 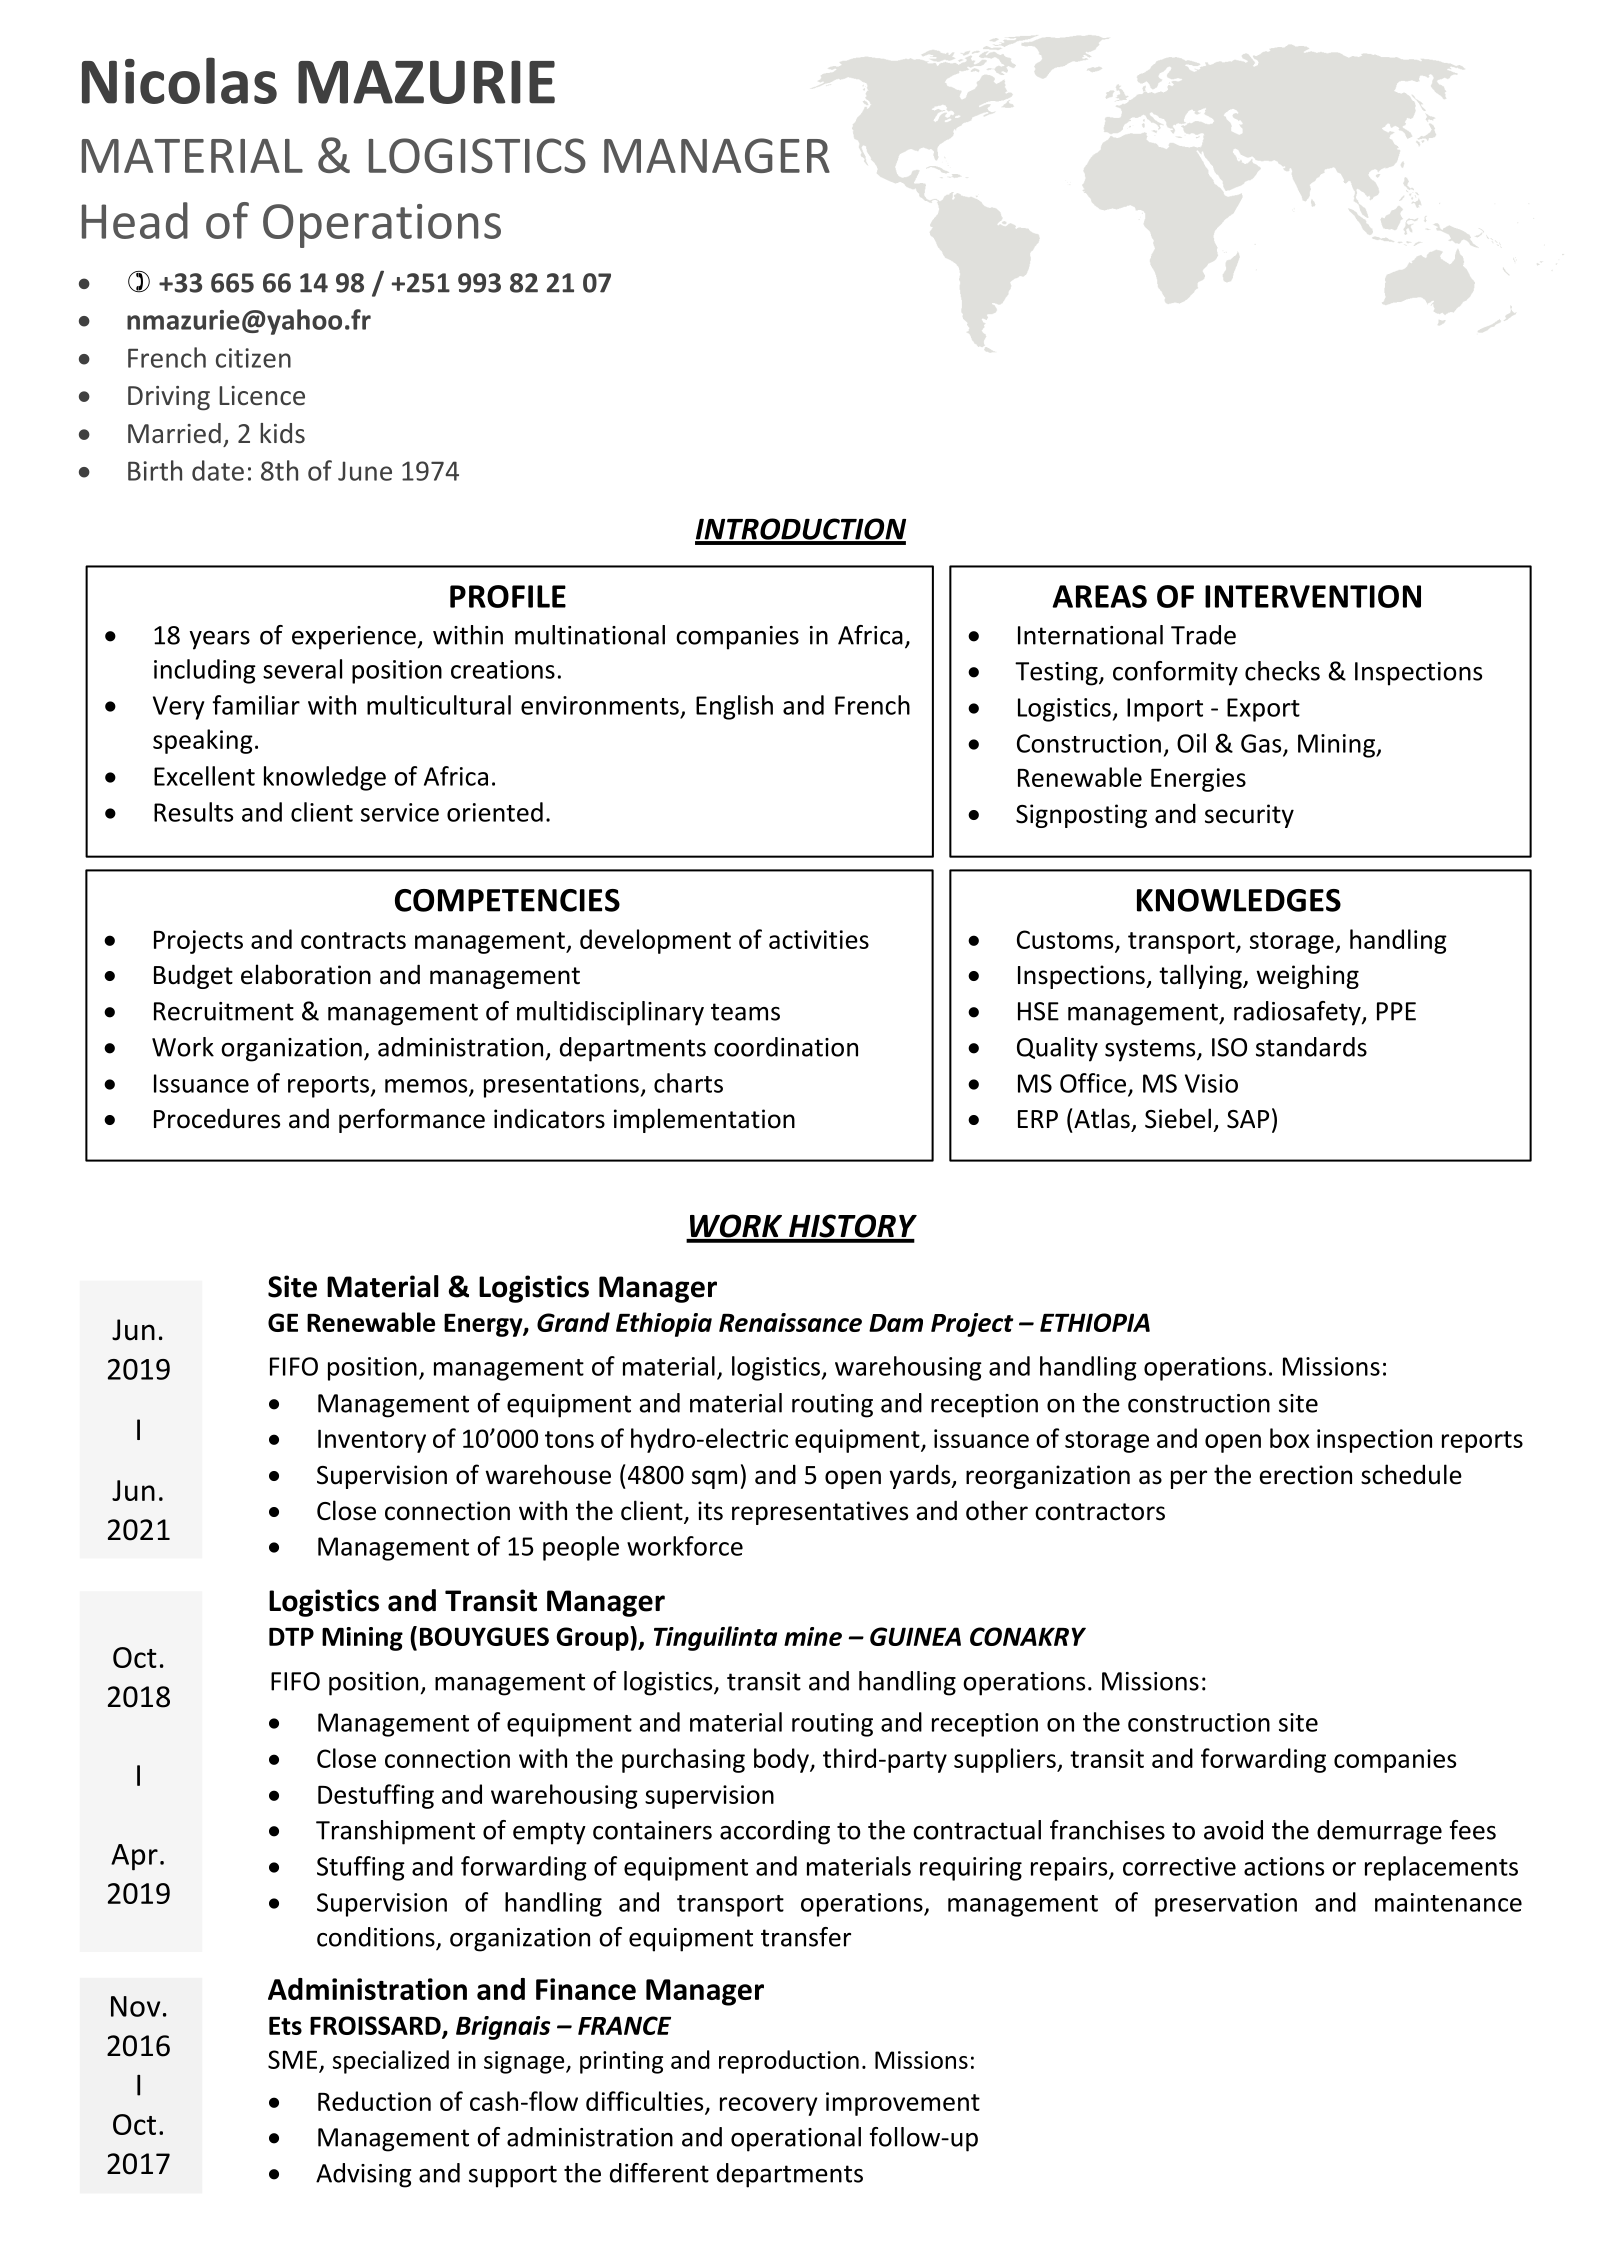 I want to click on SME, so click(x=292, y=2059).
